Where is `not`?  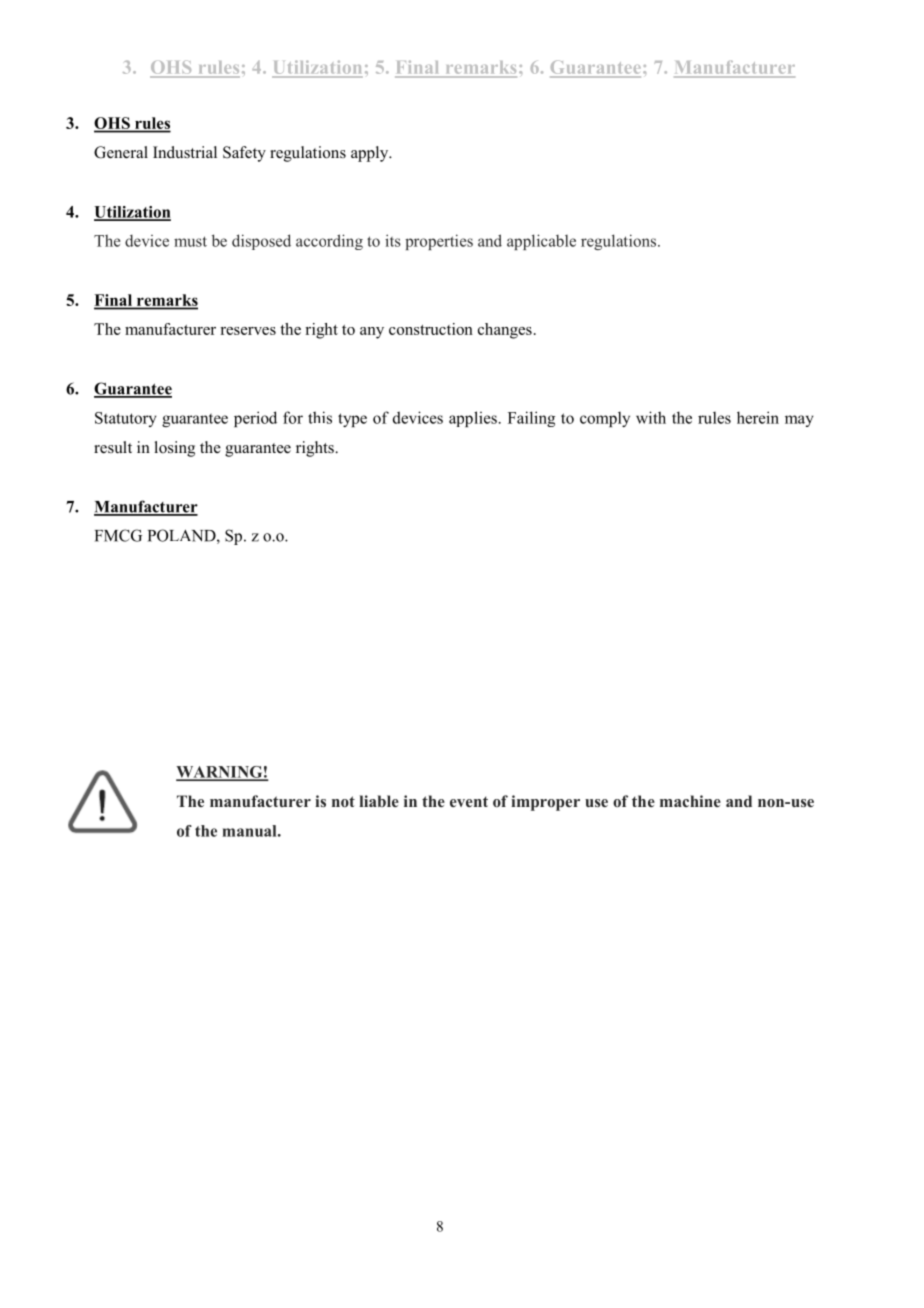 not is located at coordinates (343, 801).
